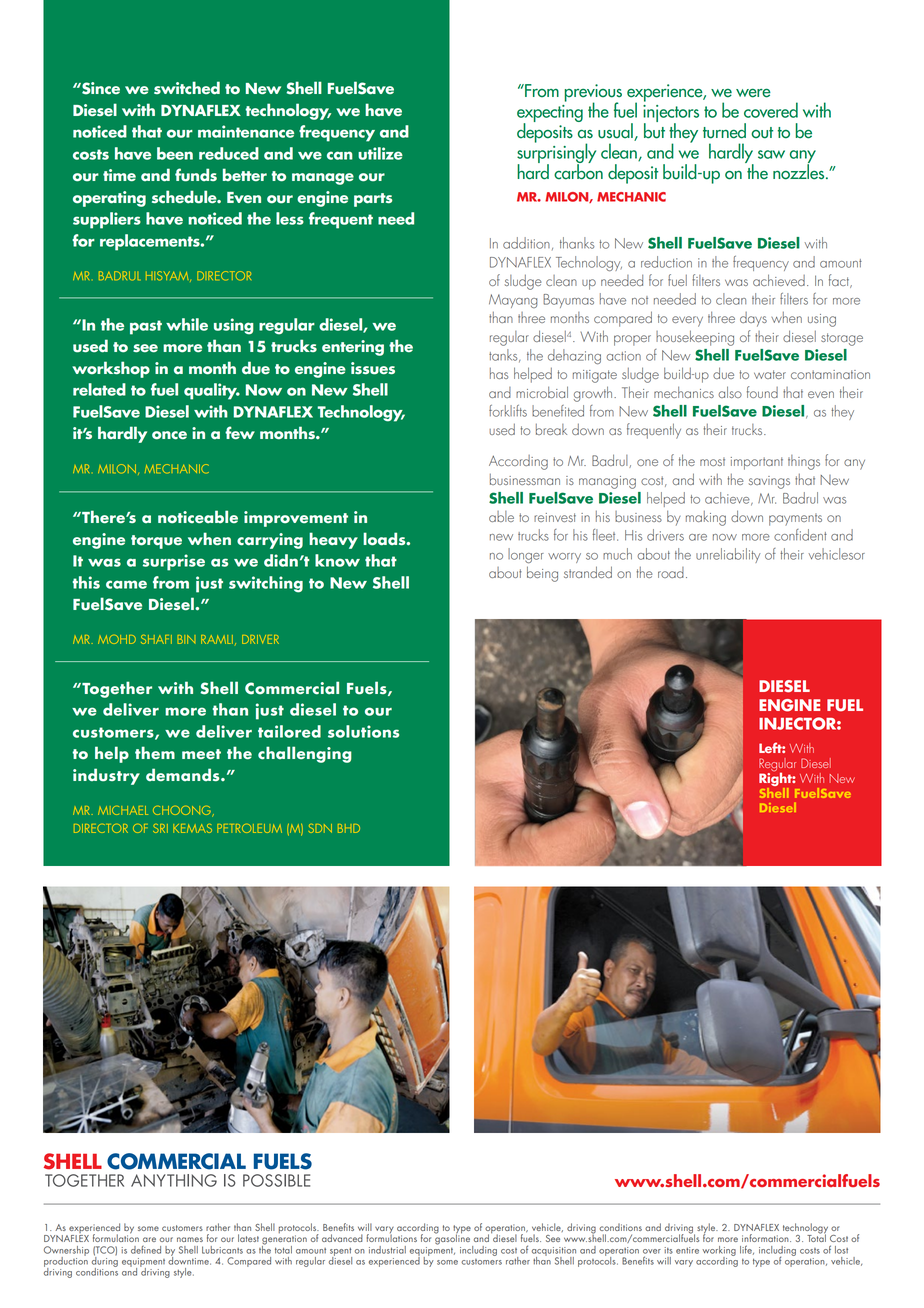 The width and height of the screenshot is (924, 1308). Describe the element at coordinates (156, 639) in the screenshot. I see `SHAFI` at that location.
